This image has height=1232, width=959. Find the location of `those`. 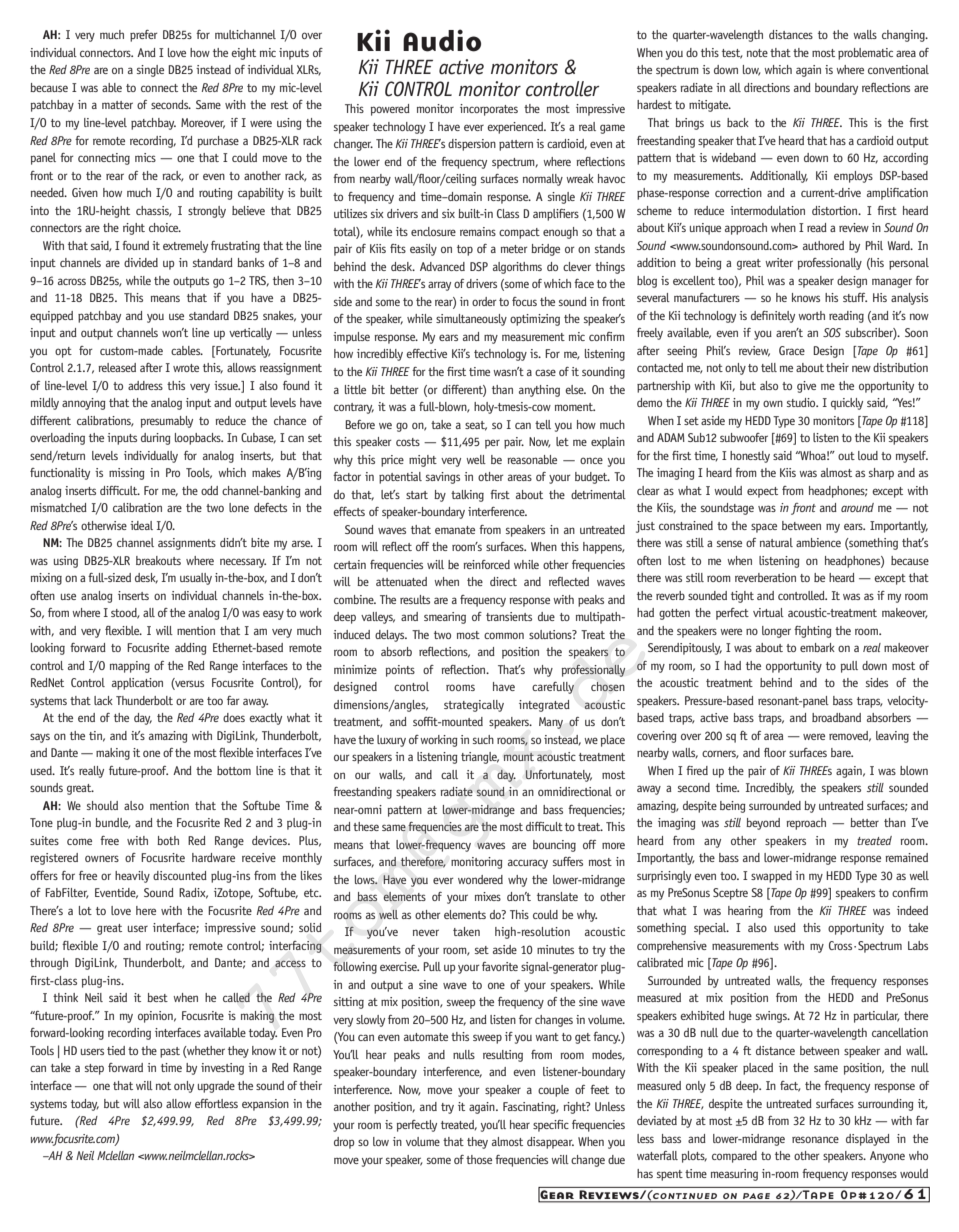

those is located at coordinates (479, 1159).
